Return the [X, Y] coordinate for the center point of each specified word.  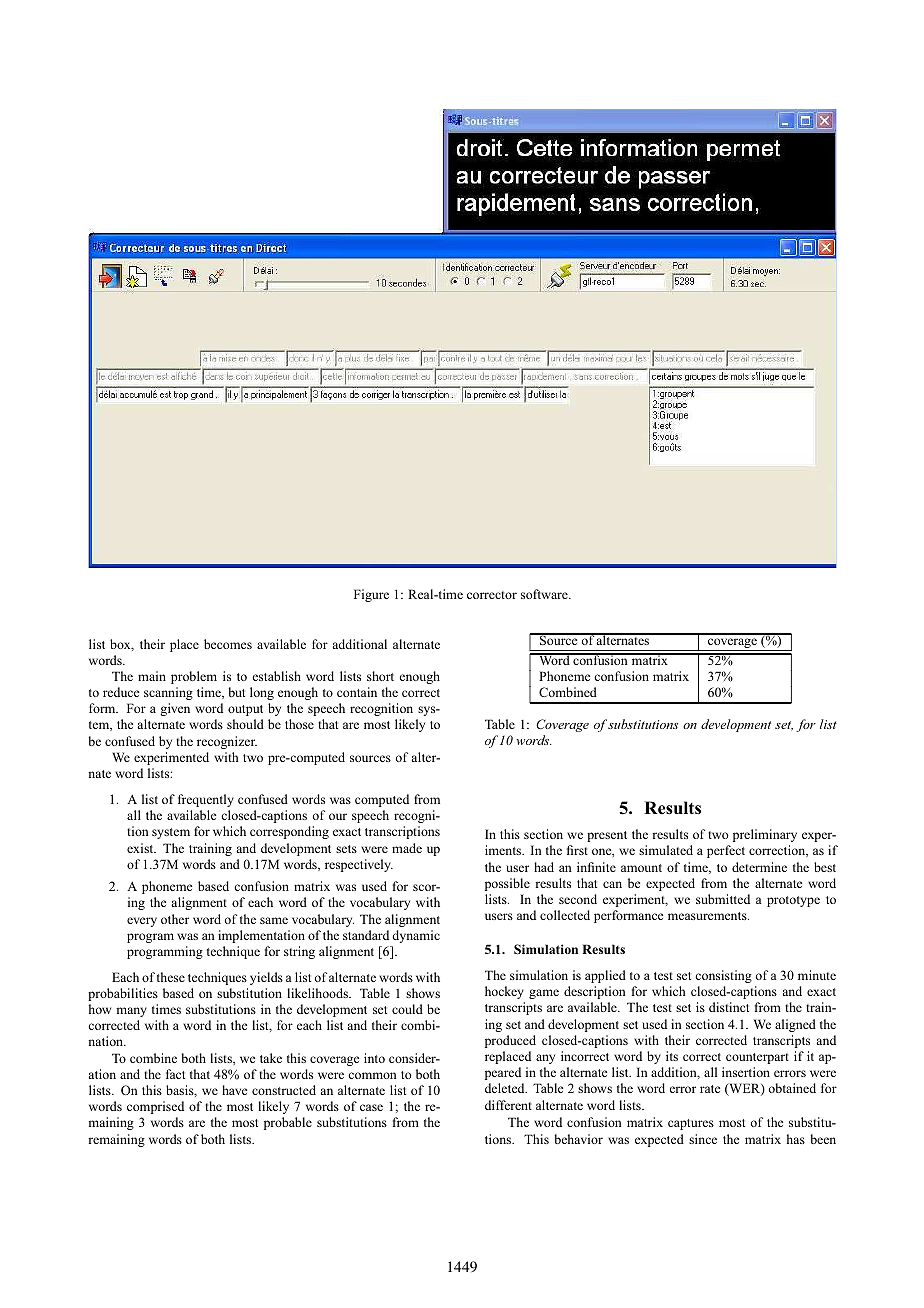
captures [691, 1124]
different [508, 1105]
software [545, 594]
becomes [228, 644]
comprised [155, 1107]
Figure [371, 595]
